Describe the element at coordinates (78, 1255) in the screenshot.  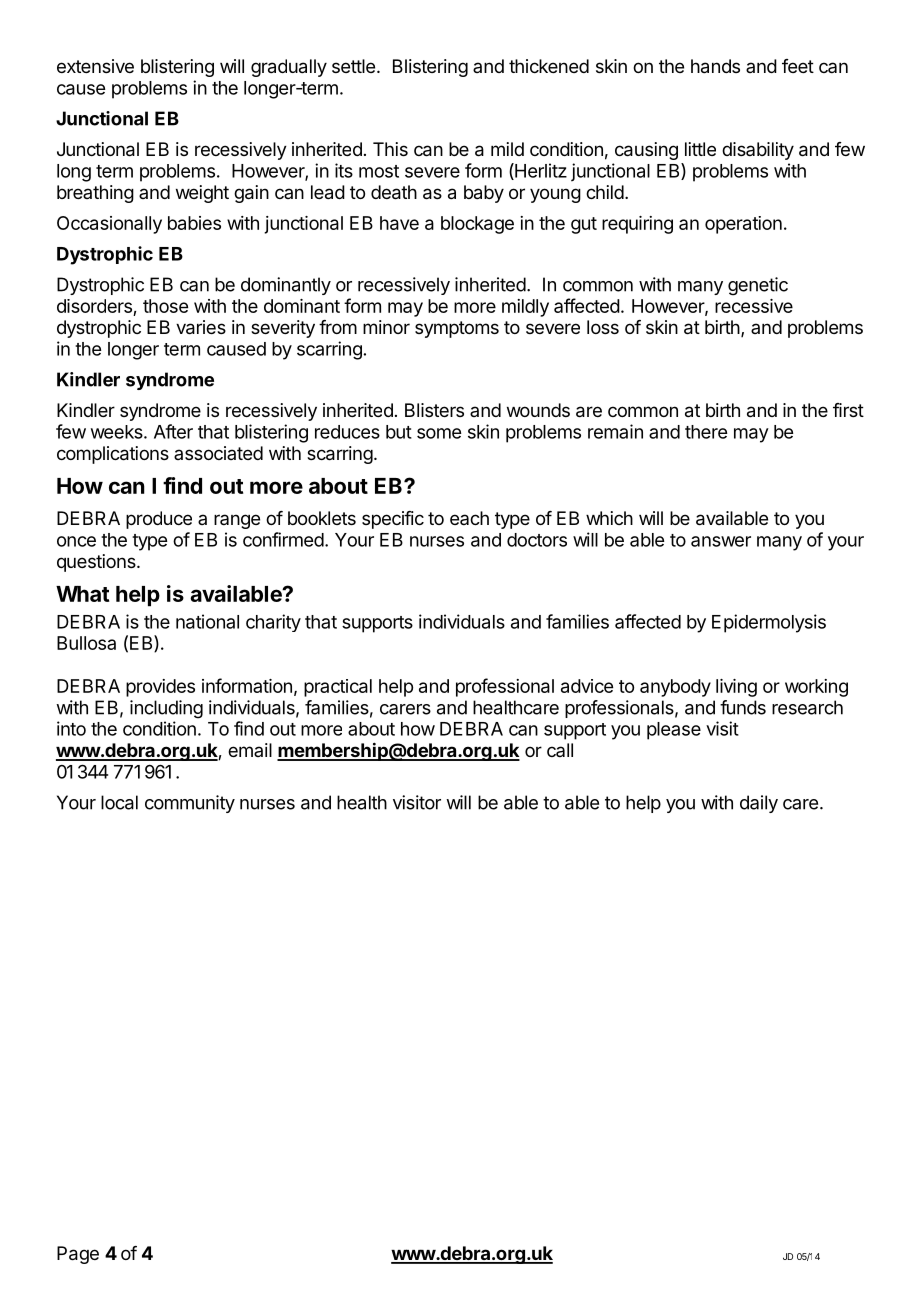
I see `Page` at that location.
